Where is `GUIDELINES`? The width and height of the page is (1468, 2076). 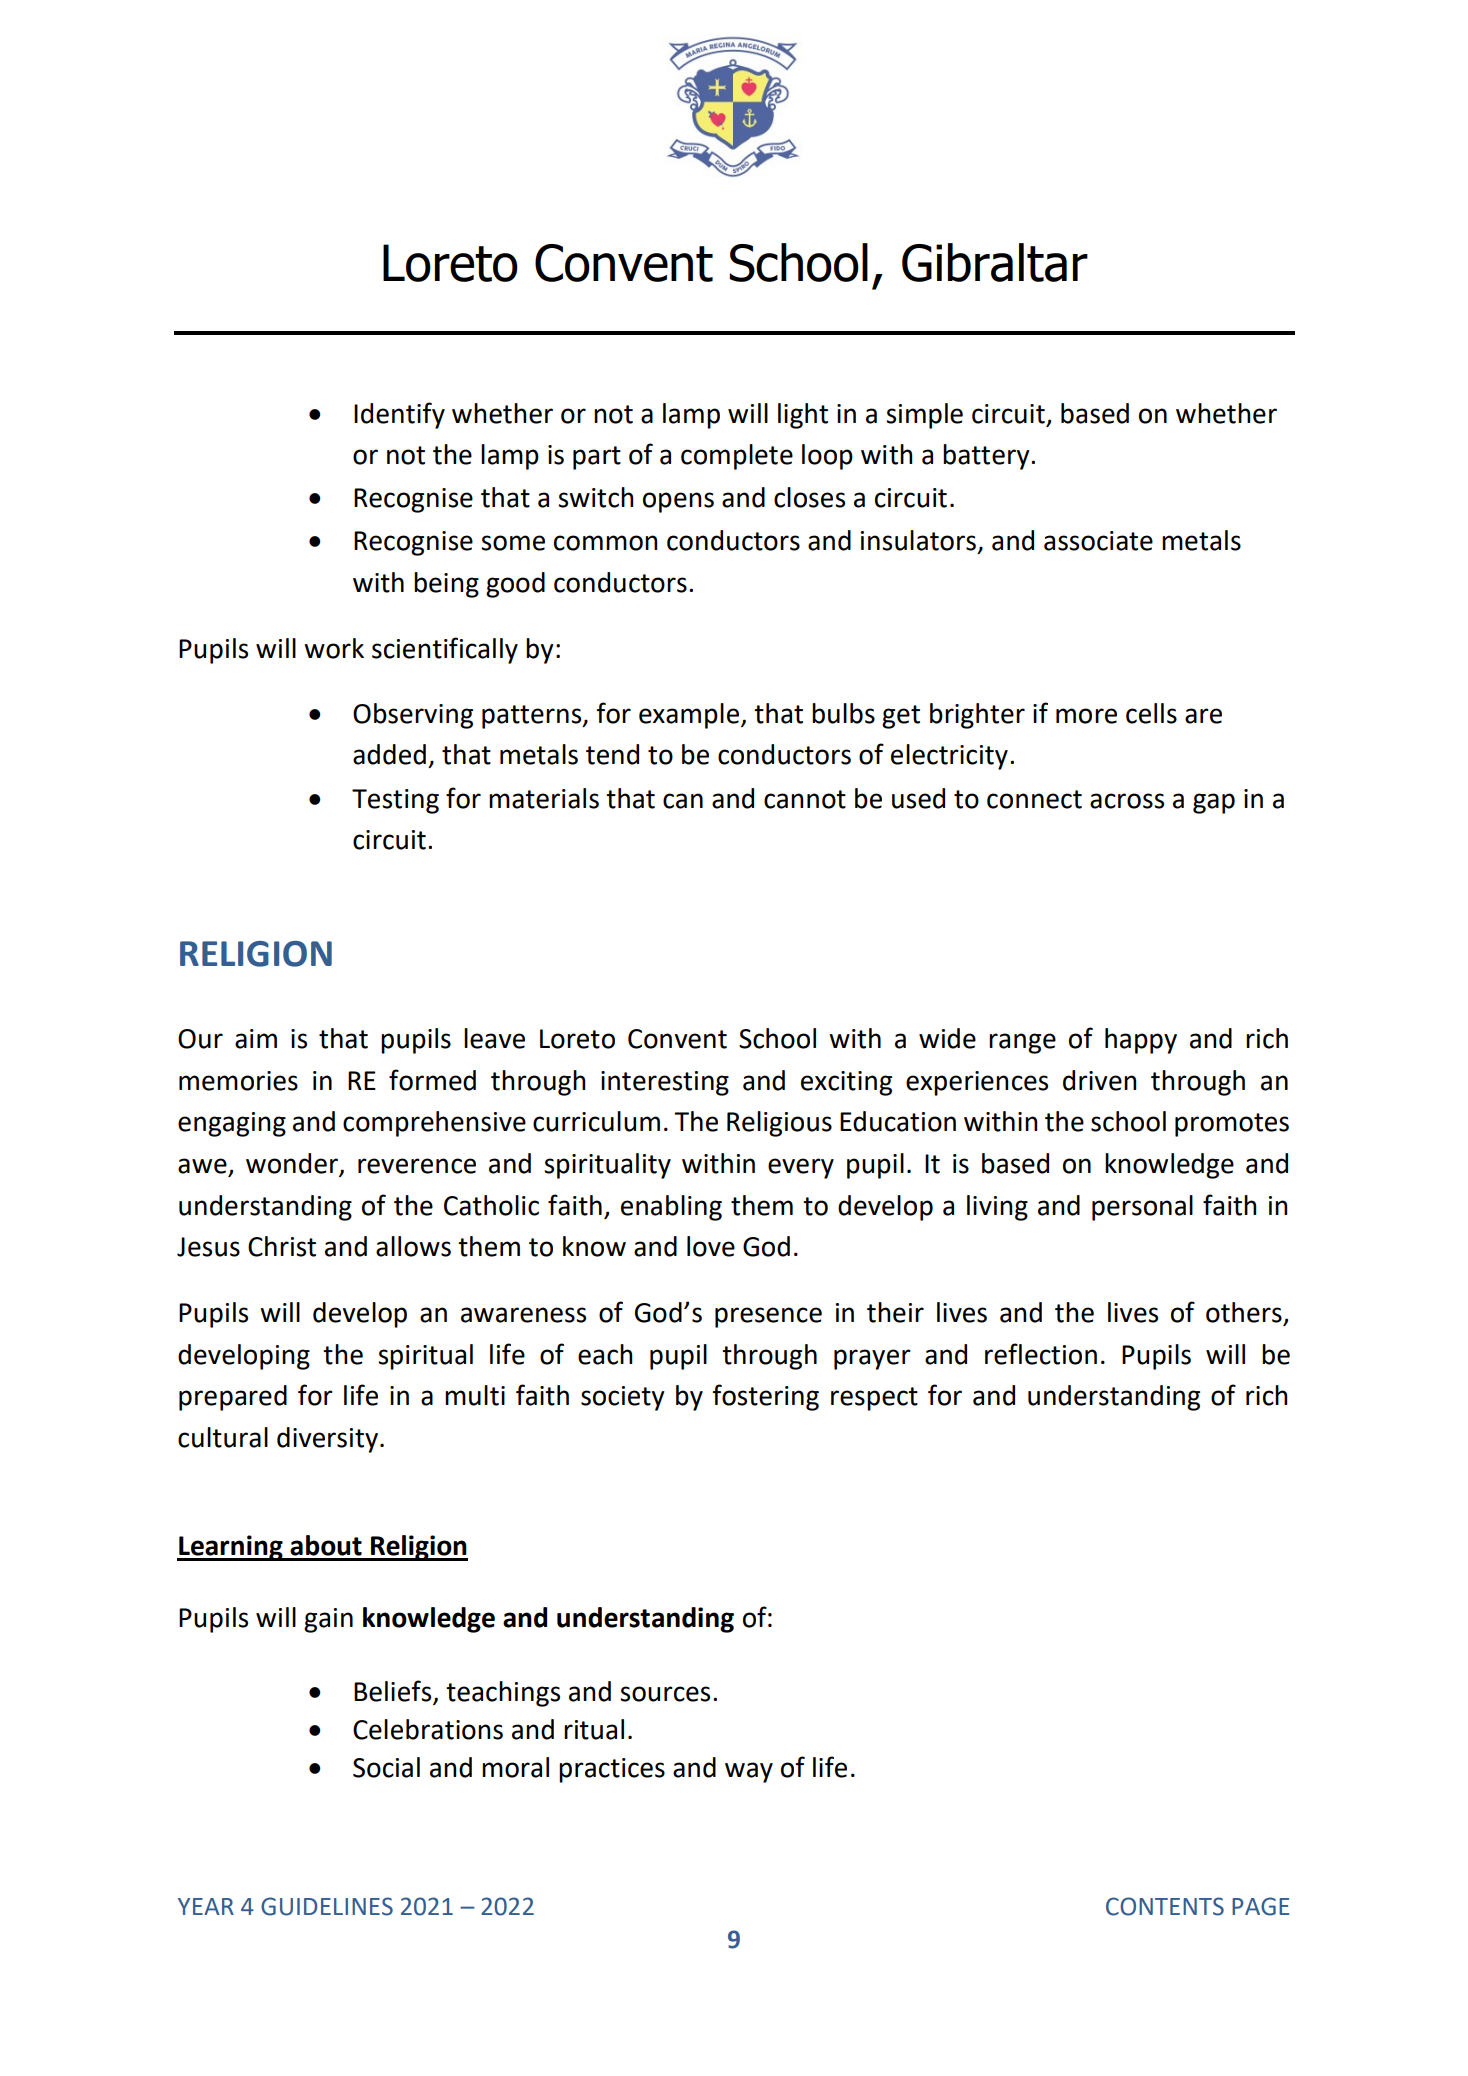 GUIDELINES is located at coordinates (327, 1906).
